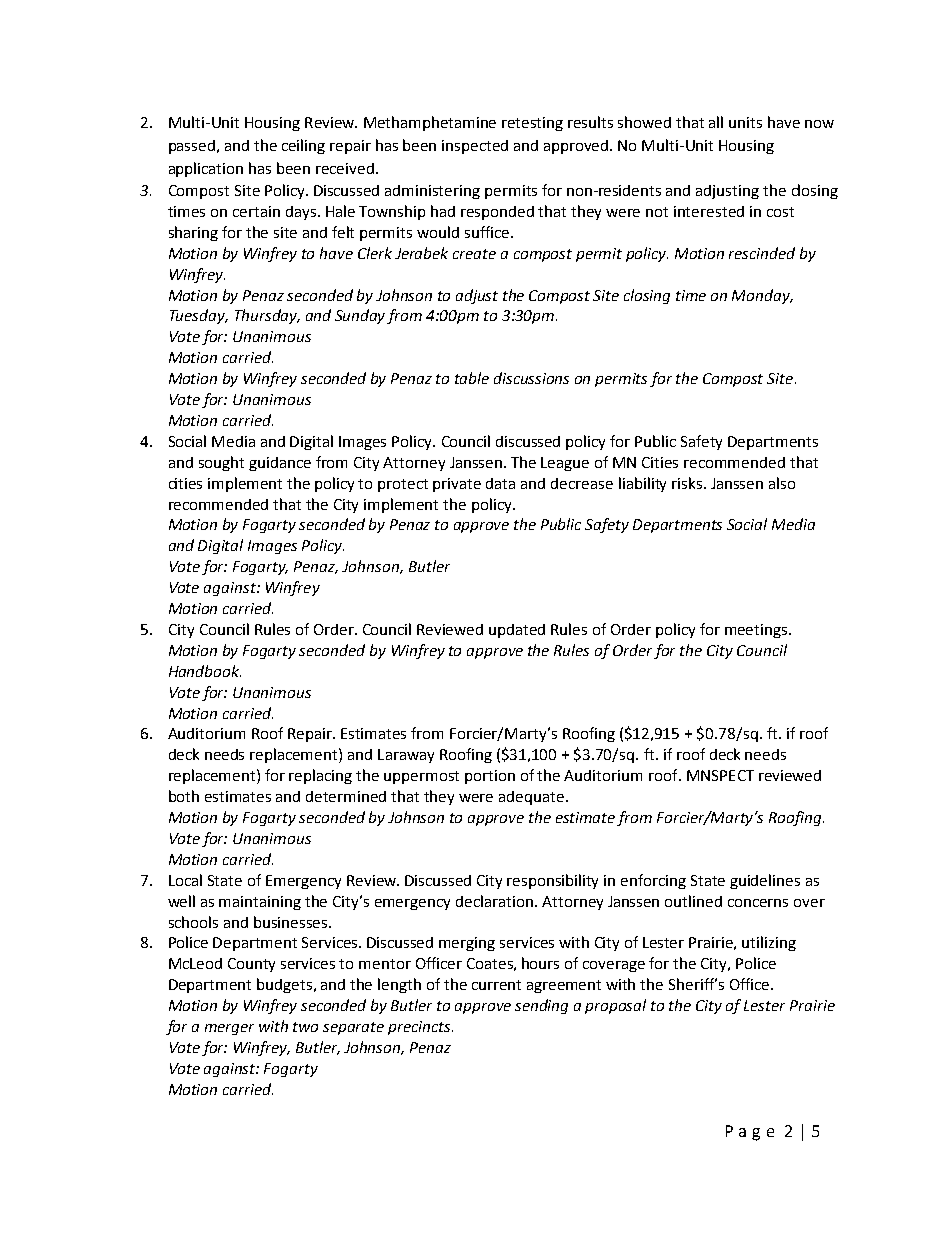 The image size is (952, 1233). I want to click on inspected, so click(475, 147).
